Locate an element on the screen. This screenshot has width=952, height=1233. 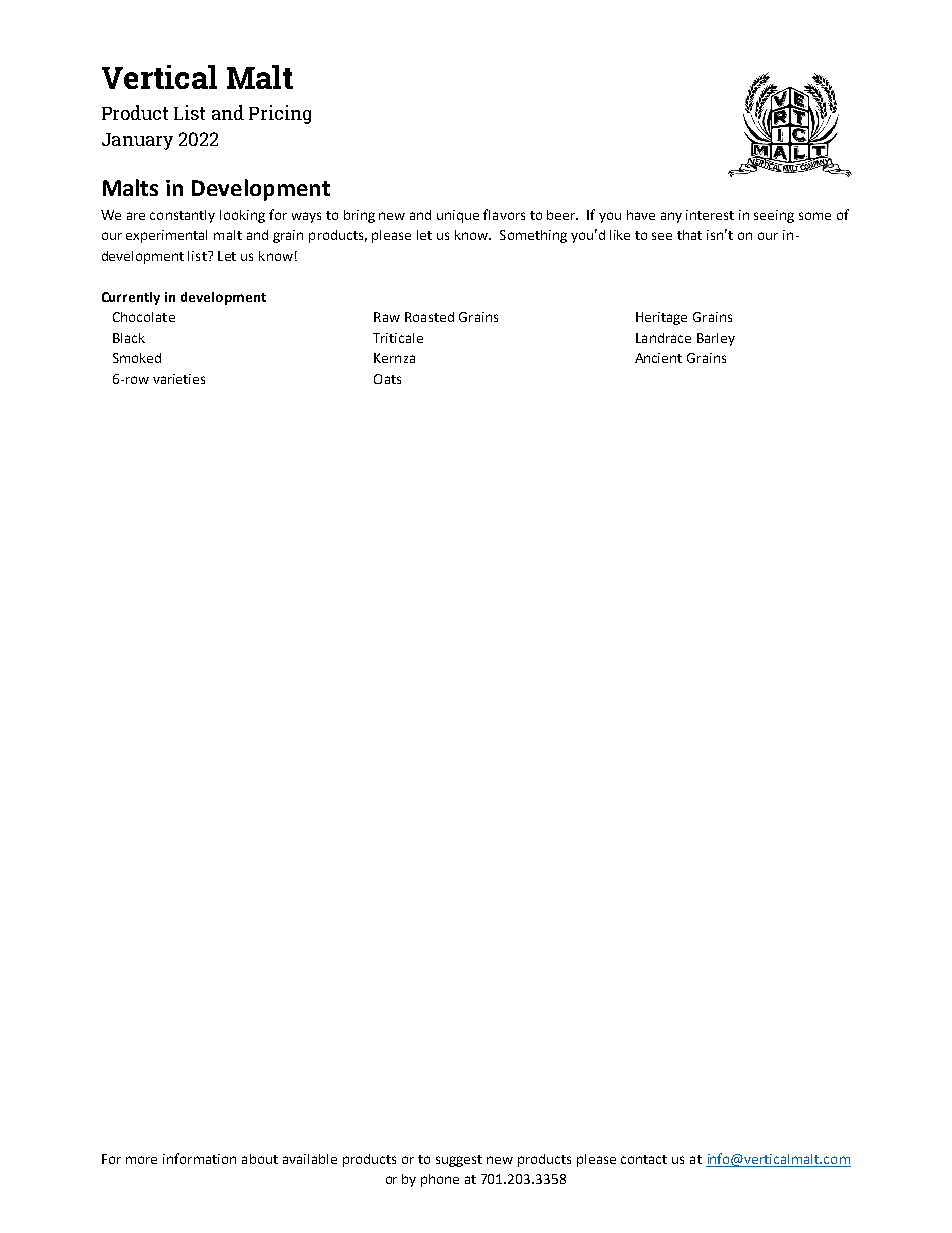
Oats is located at coordinates (387, 379).
